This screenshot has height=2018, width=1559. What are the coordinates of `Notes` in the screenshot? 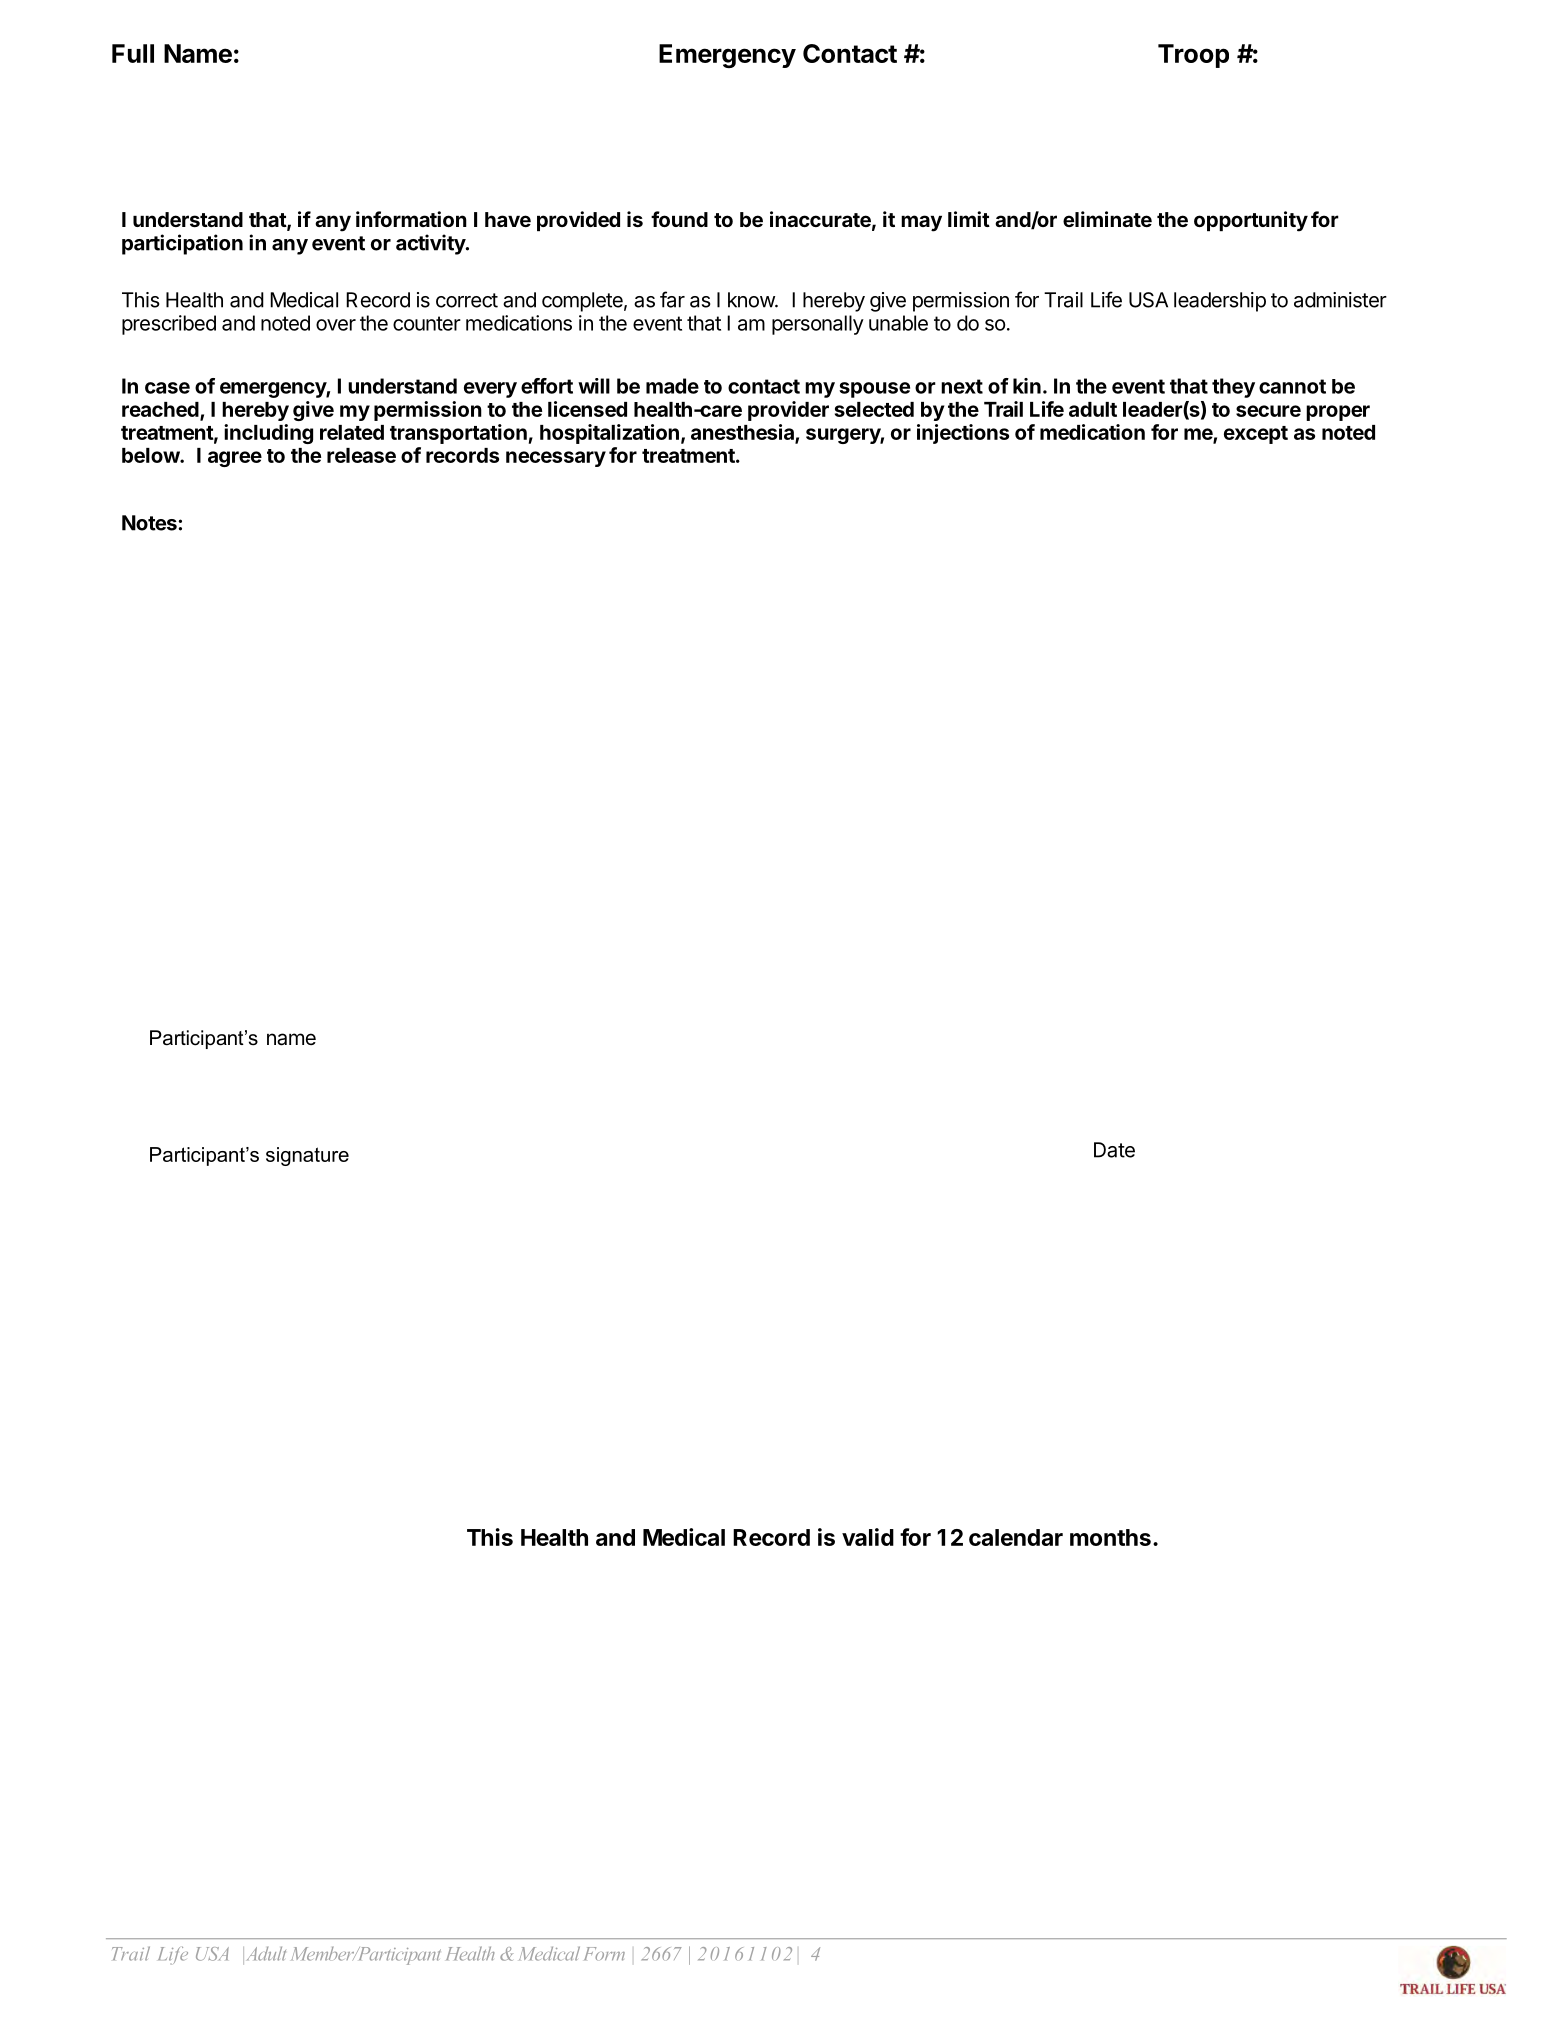 It's located at (150, 523).
